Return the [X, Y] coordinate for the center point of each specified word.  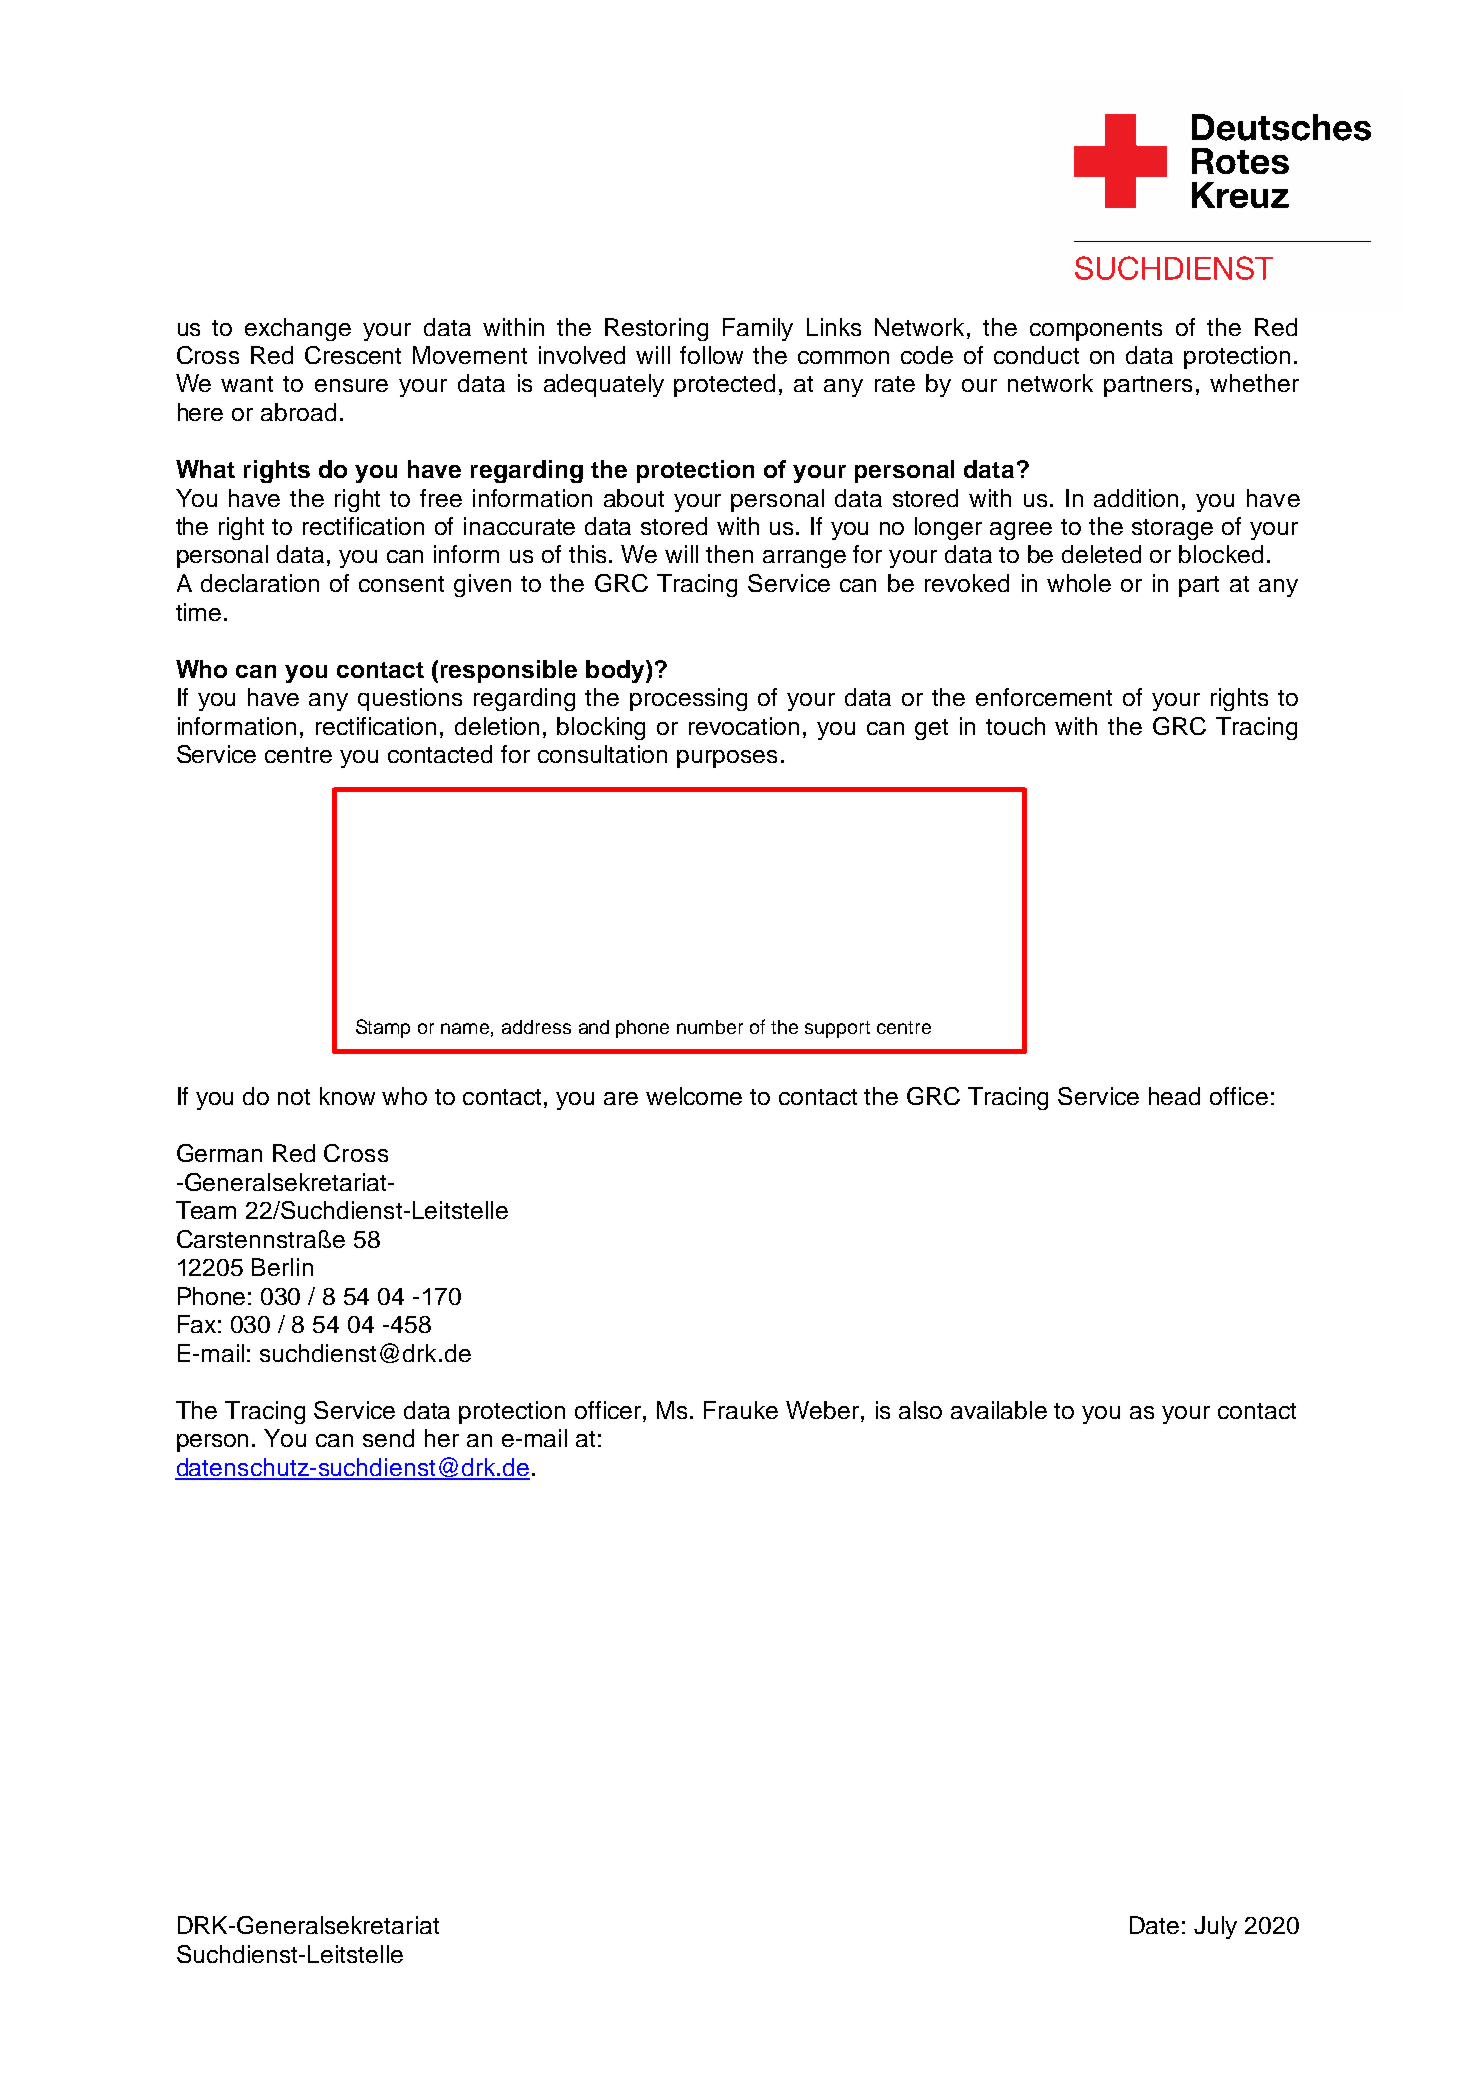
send [388, 1438]
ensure [351, 385]
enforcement [1044, 697]
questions [410, 699]
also [920, 1410]
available [999, 1410]
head [1174, 1096]
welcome [694, 1096]
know [347, 1096]
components [1096, 330]
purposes [727, 759]
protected [724, 385]
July [1215, 1927]
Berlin [282, 1267]
